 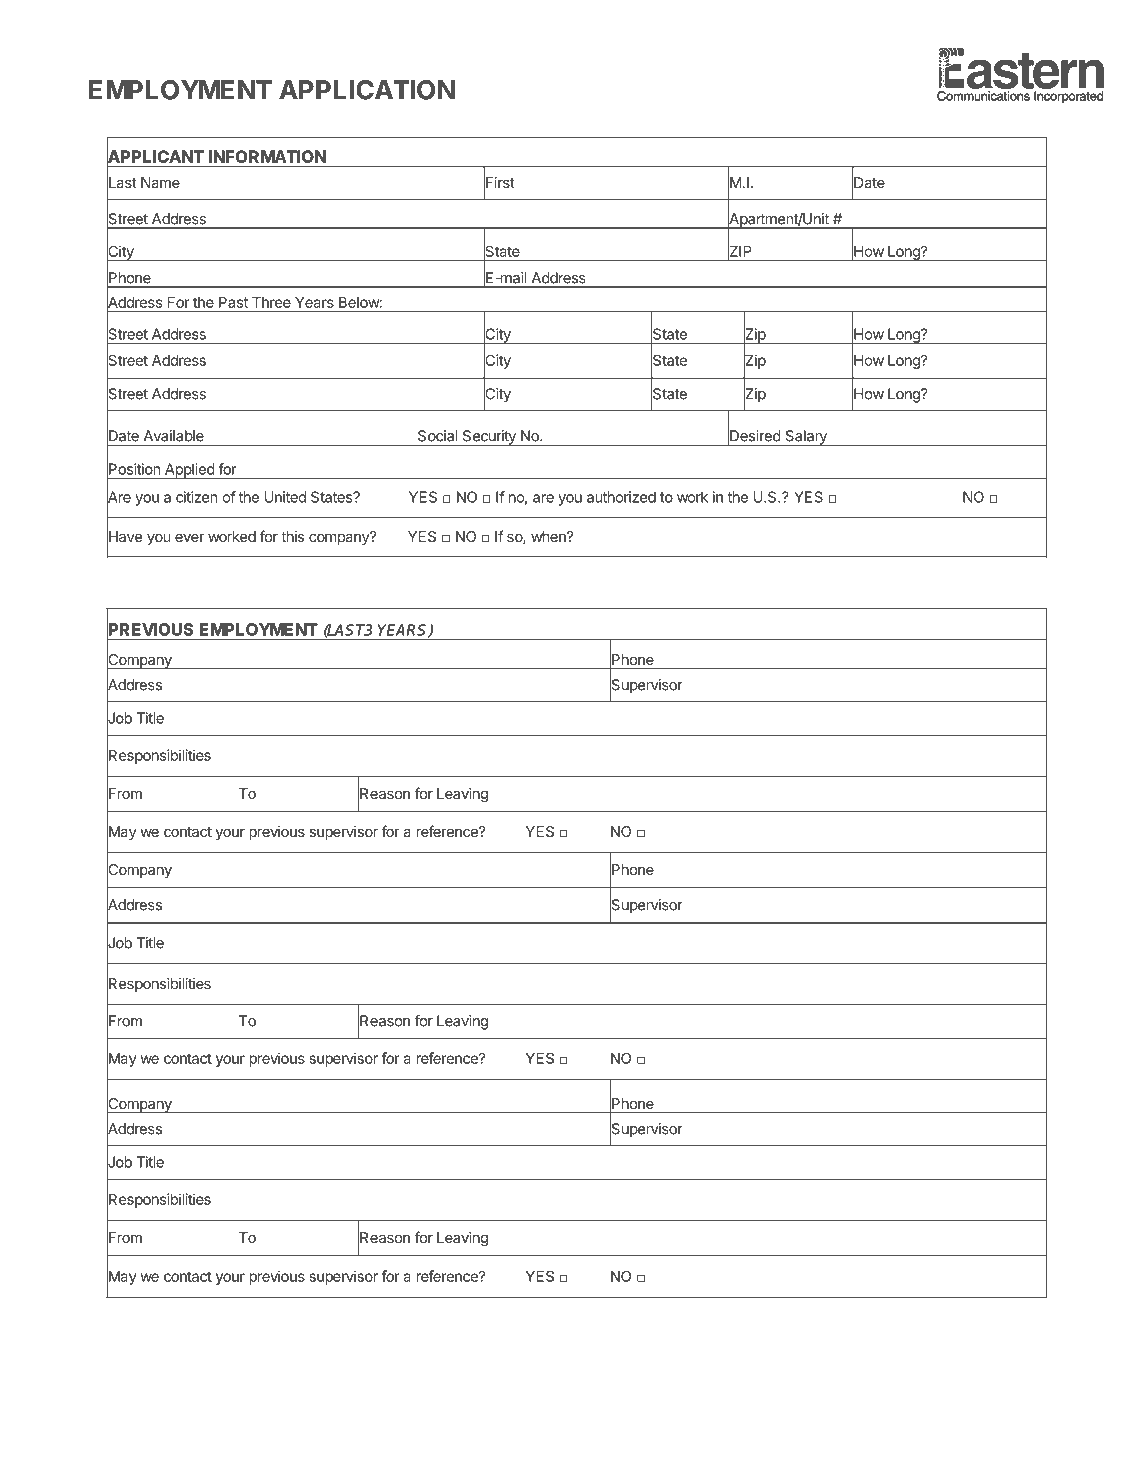 What do you see at coordinates (292, 536) in the screenshot?
I see `this` at bounding box center [292, 536].
